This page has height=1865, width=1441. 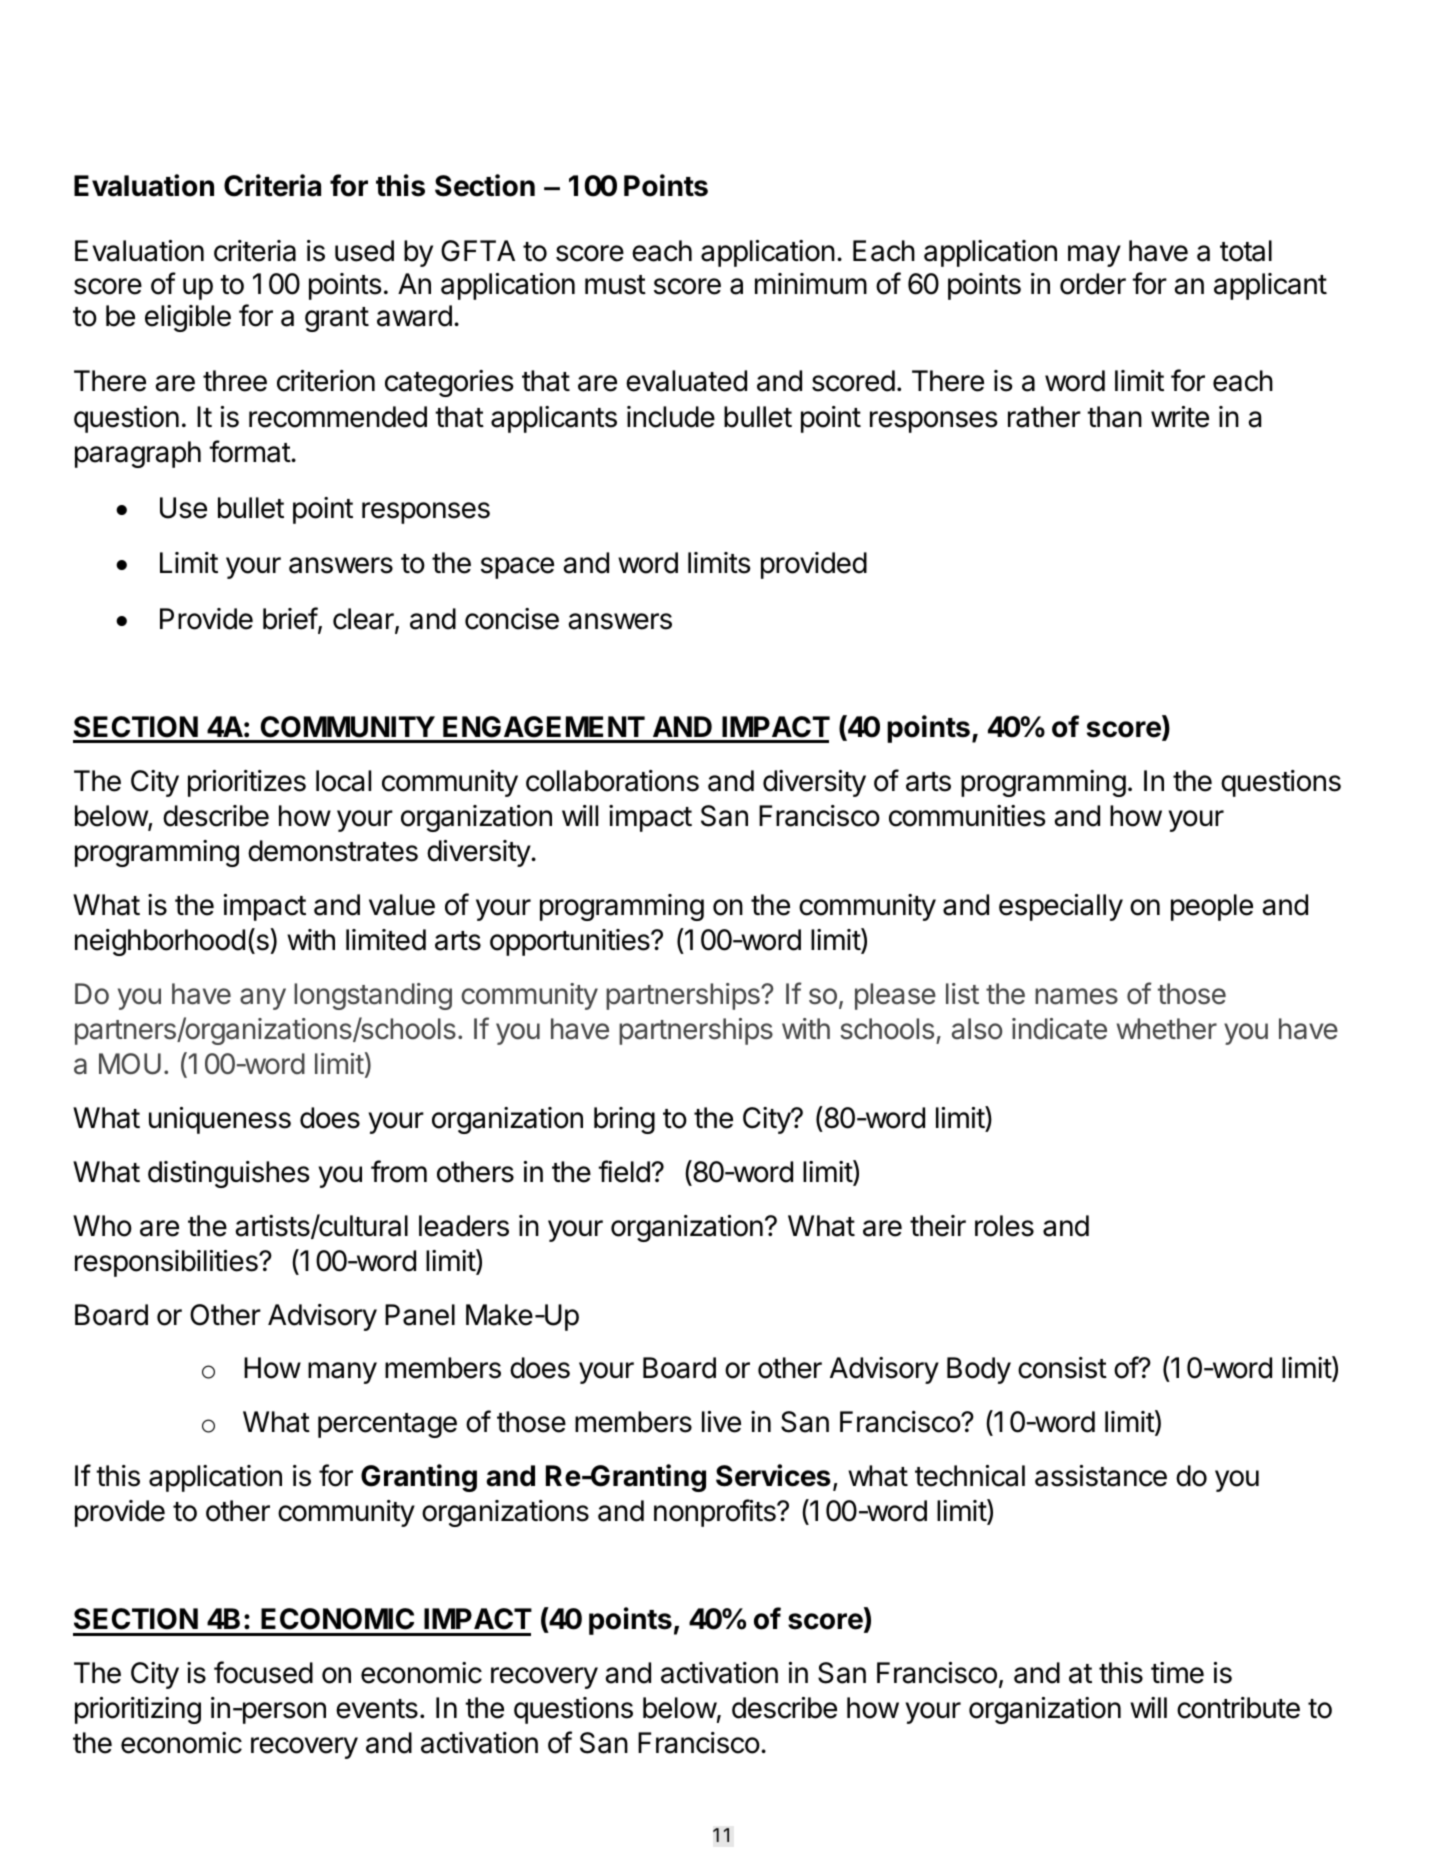 I want to click on eligible, so click(x=188, y=318).
